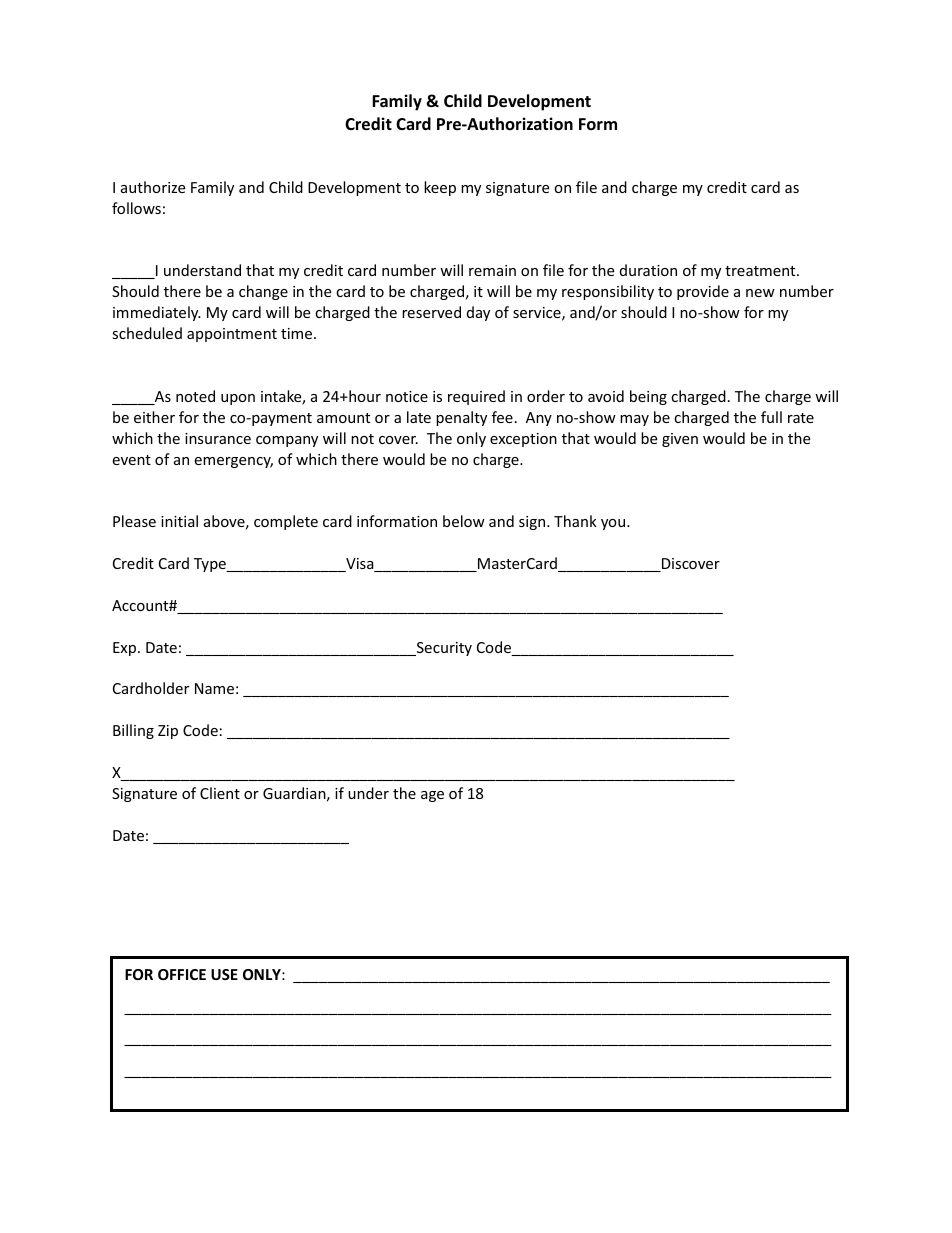 The width and height of the screenshot is (952, 1233). What do you see at coordinates (179, 521) in the screenshot?
I see `initial` at bounding box center [179, 521].
